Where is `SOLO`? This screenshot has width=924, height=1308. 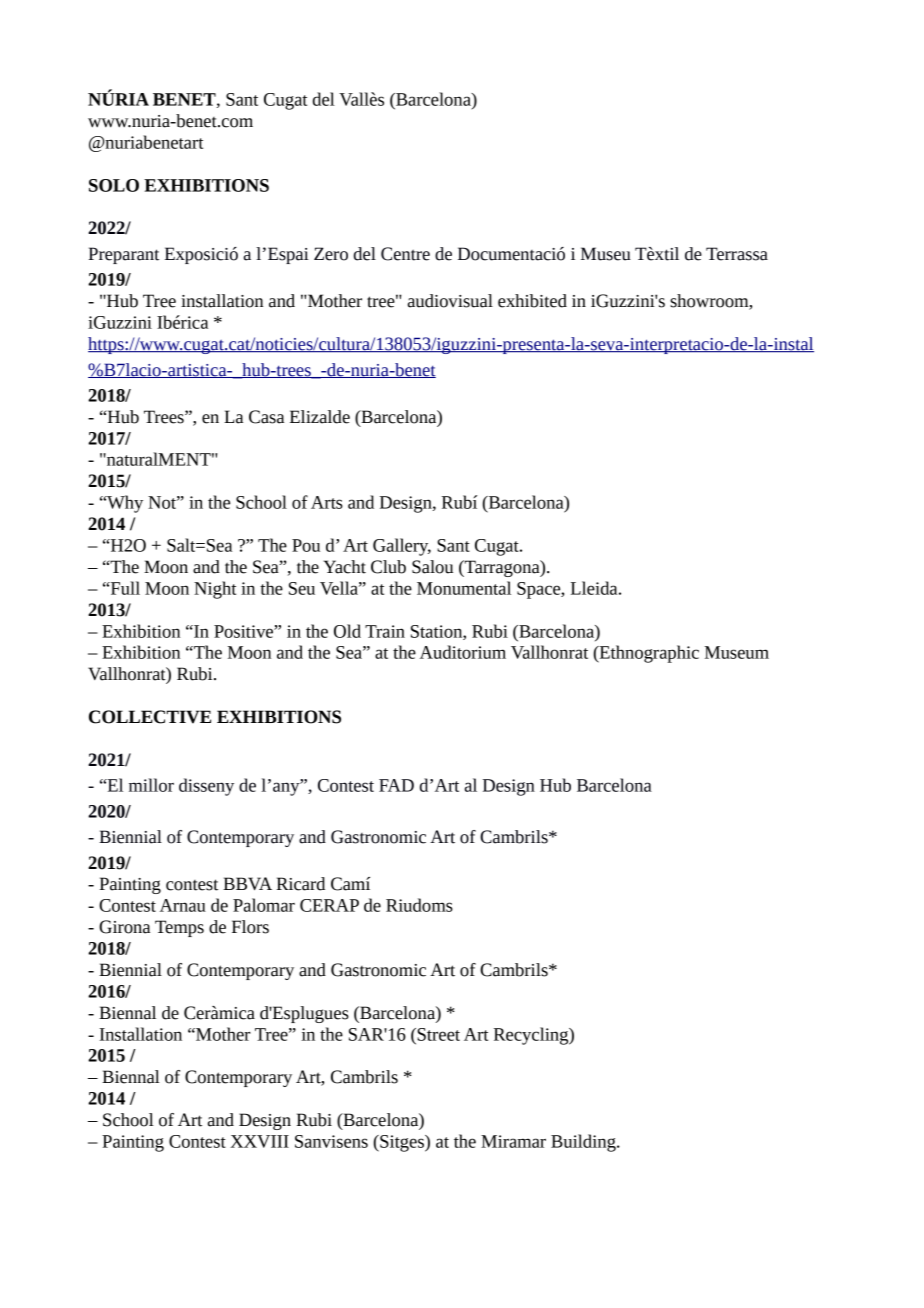
SOLO is located at coordinates (114, 185).
